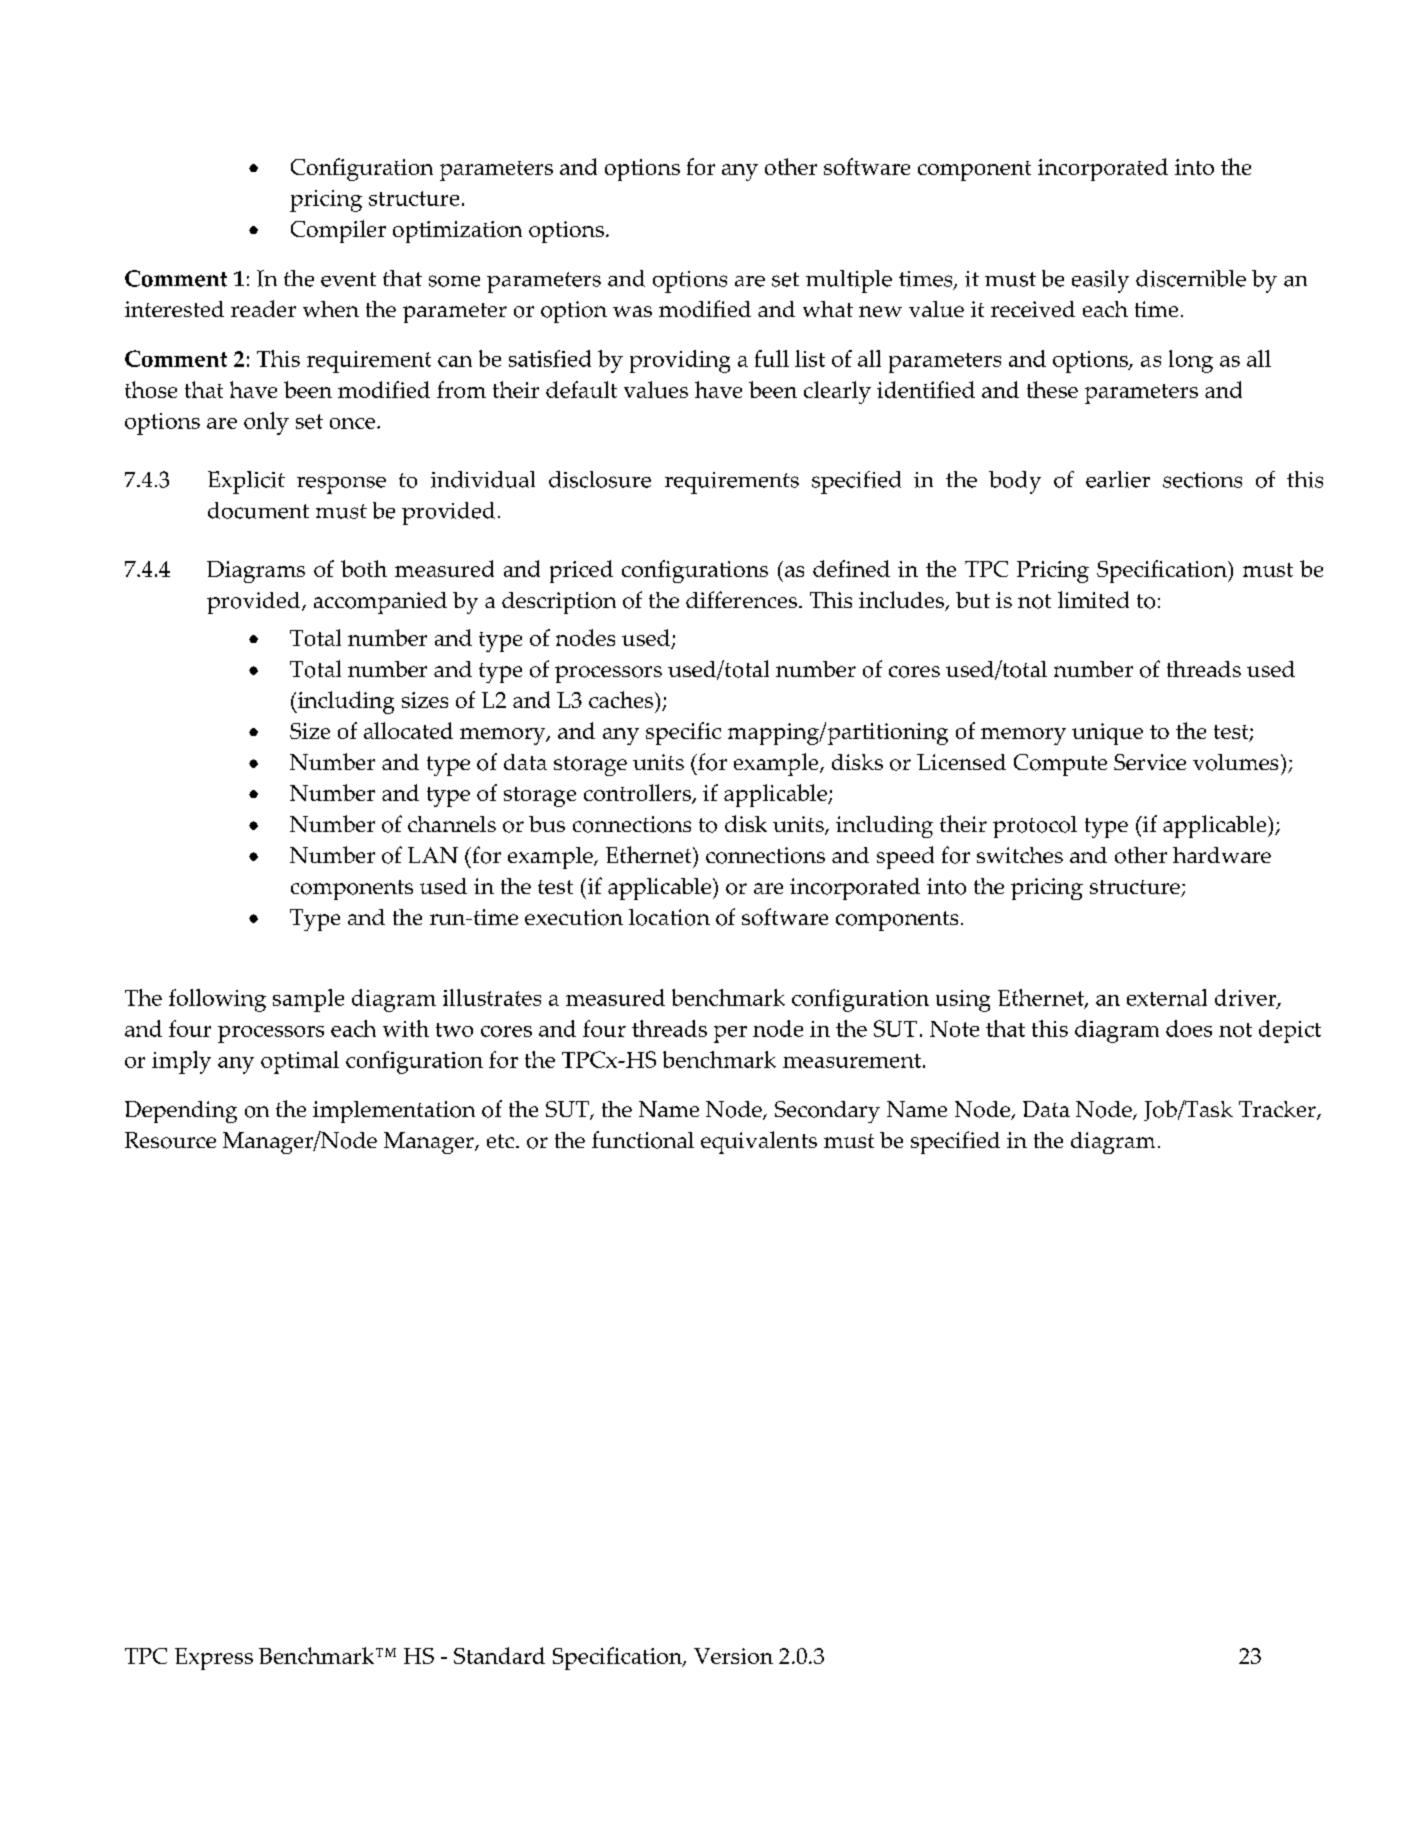 The image size is (1407, 1821). Describe the element at coordinates (214, 1659) in the document. I see `Express` at that location.
